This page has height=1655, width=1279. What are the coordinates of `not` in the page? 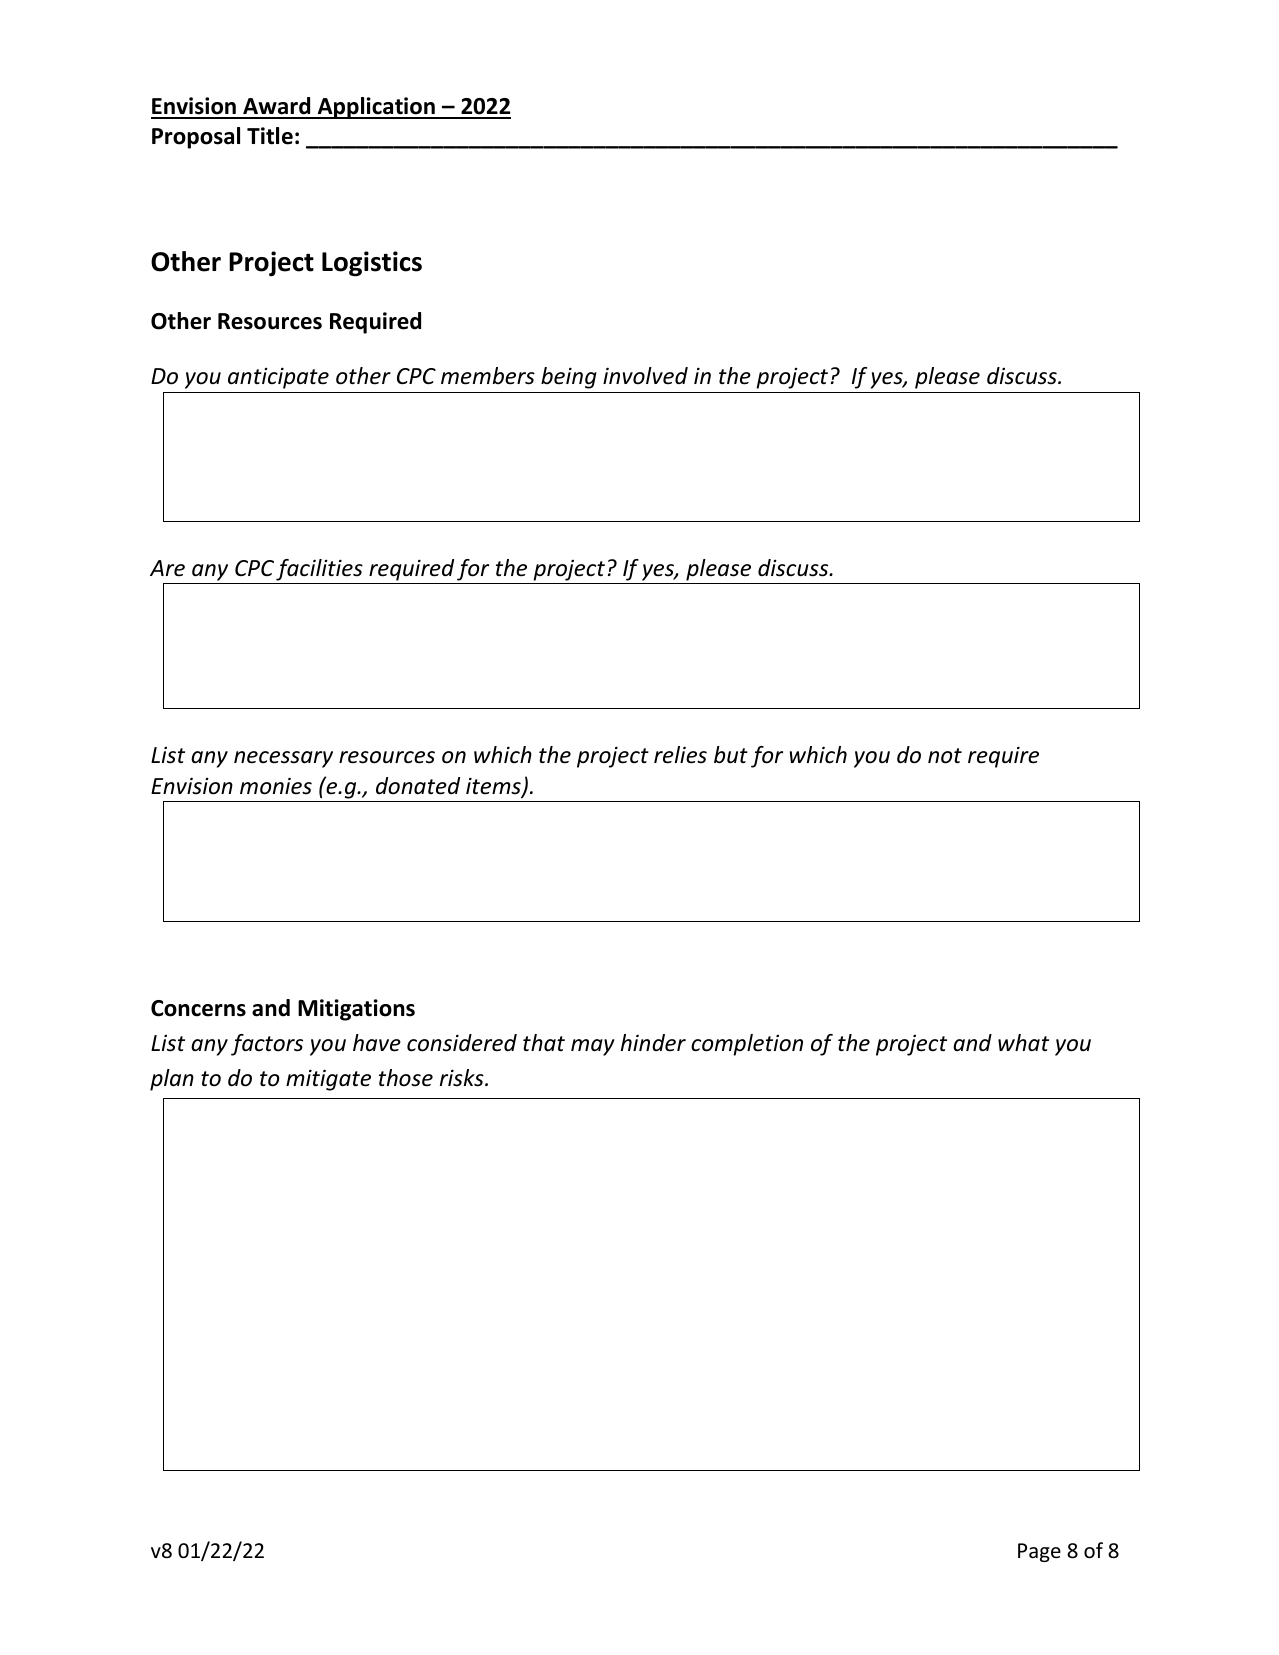 It's located at (945, 756).
